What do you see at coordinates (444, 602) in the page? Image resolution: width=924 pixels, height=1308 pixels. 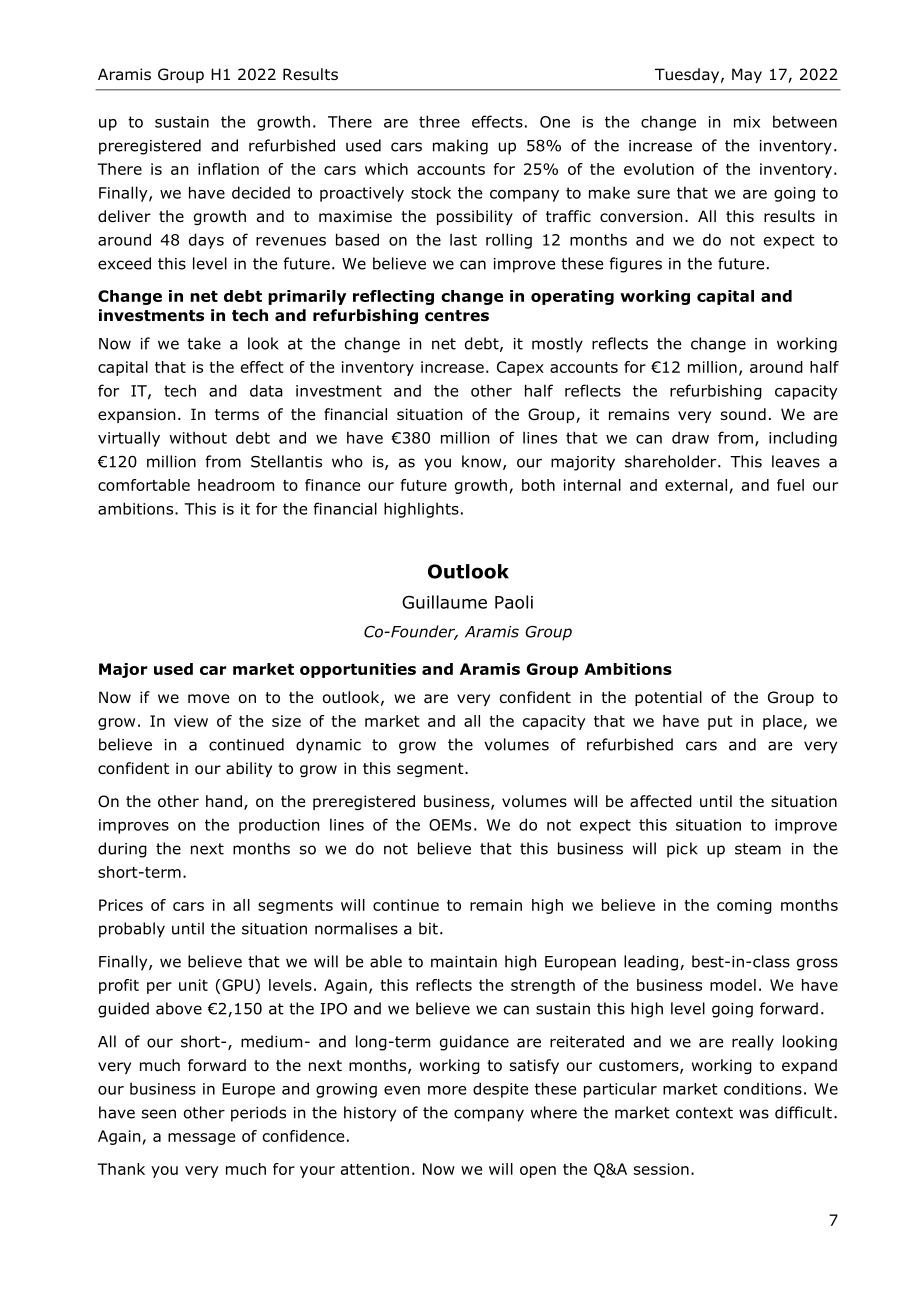 I see `Guillaume` at bounding box center [444, 602].
